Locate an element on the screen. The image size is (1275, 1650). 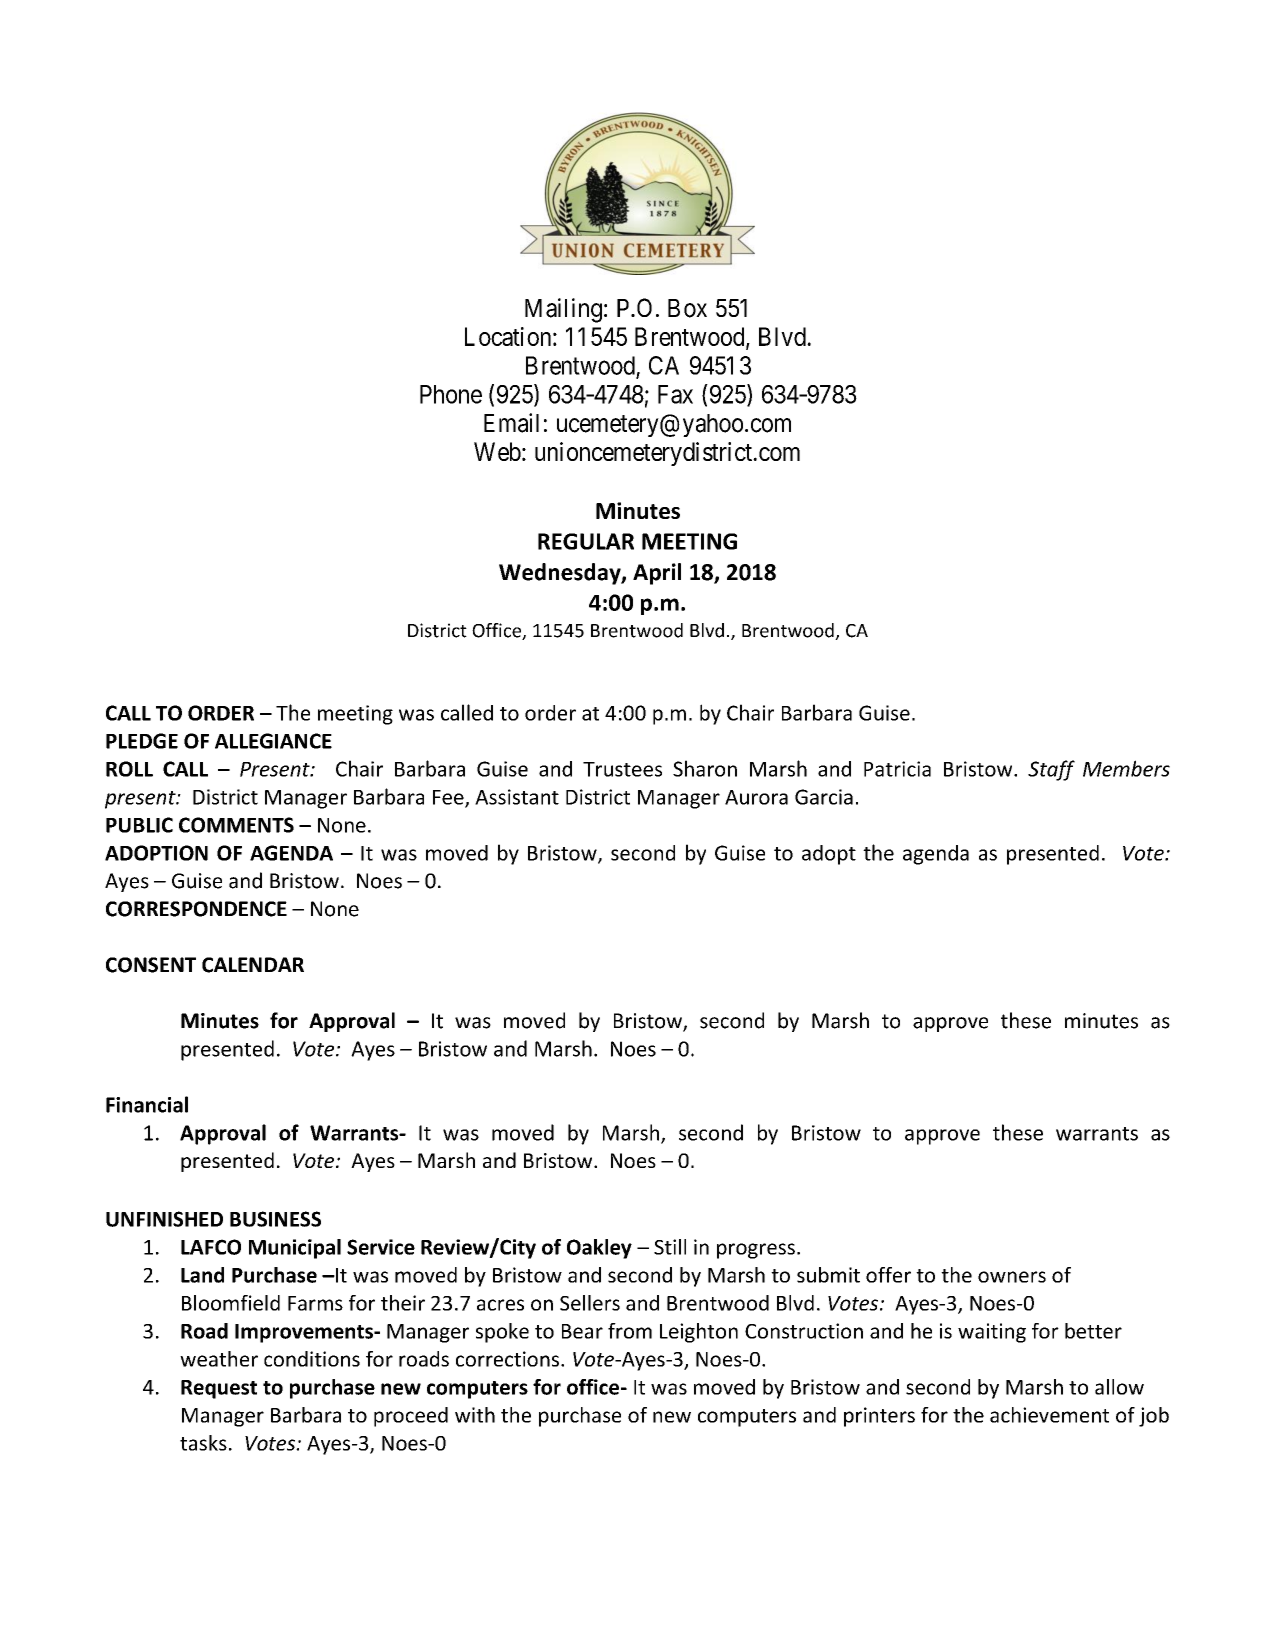
CORRESPONDENCE is located at coordinates (196, 909).
